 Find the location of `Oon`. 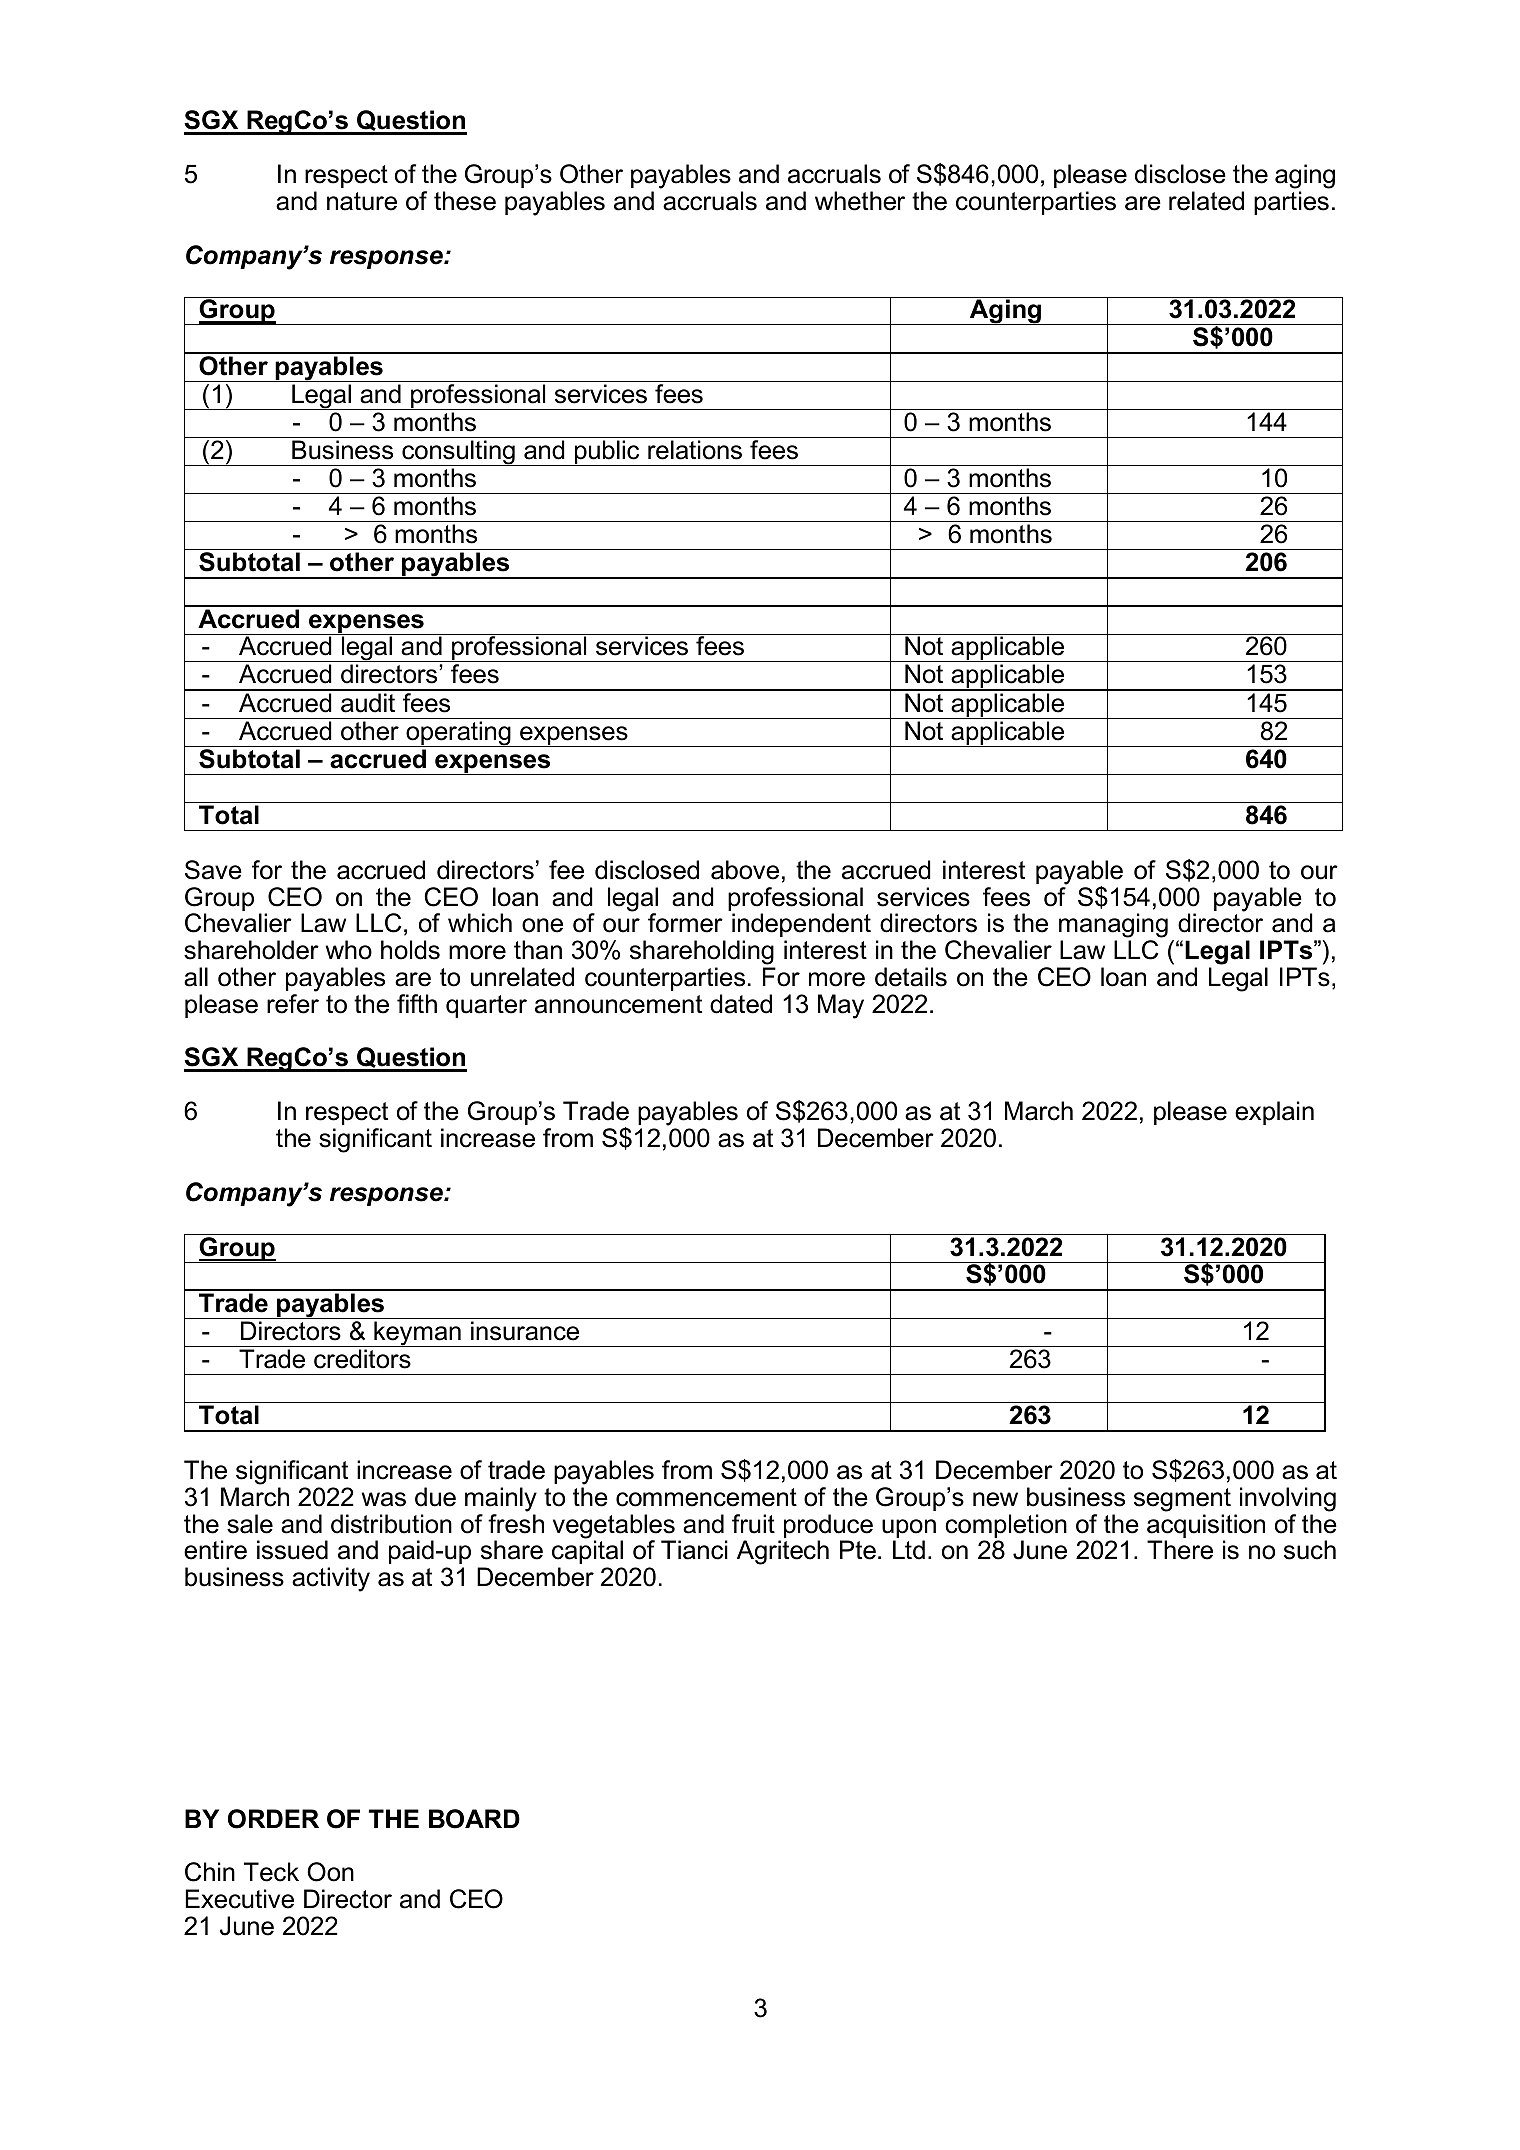

Oon is located at coordinates (330, 1872).
